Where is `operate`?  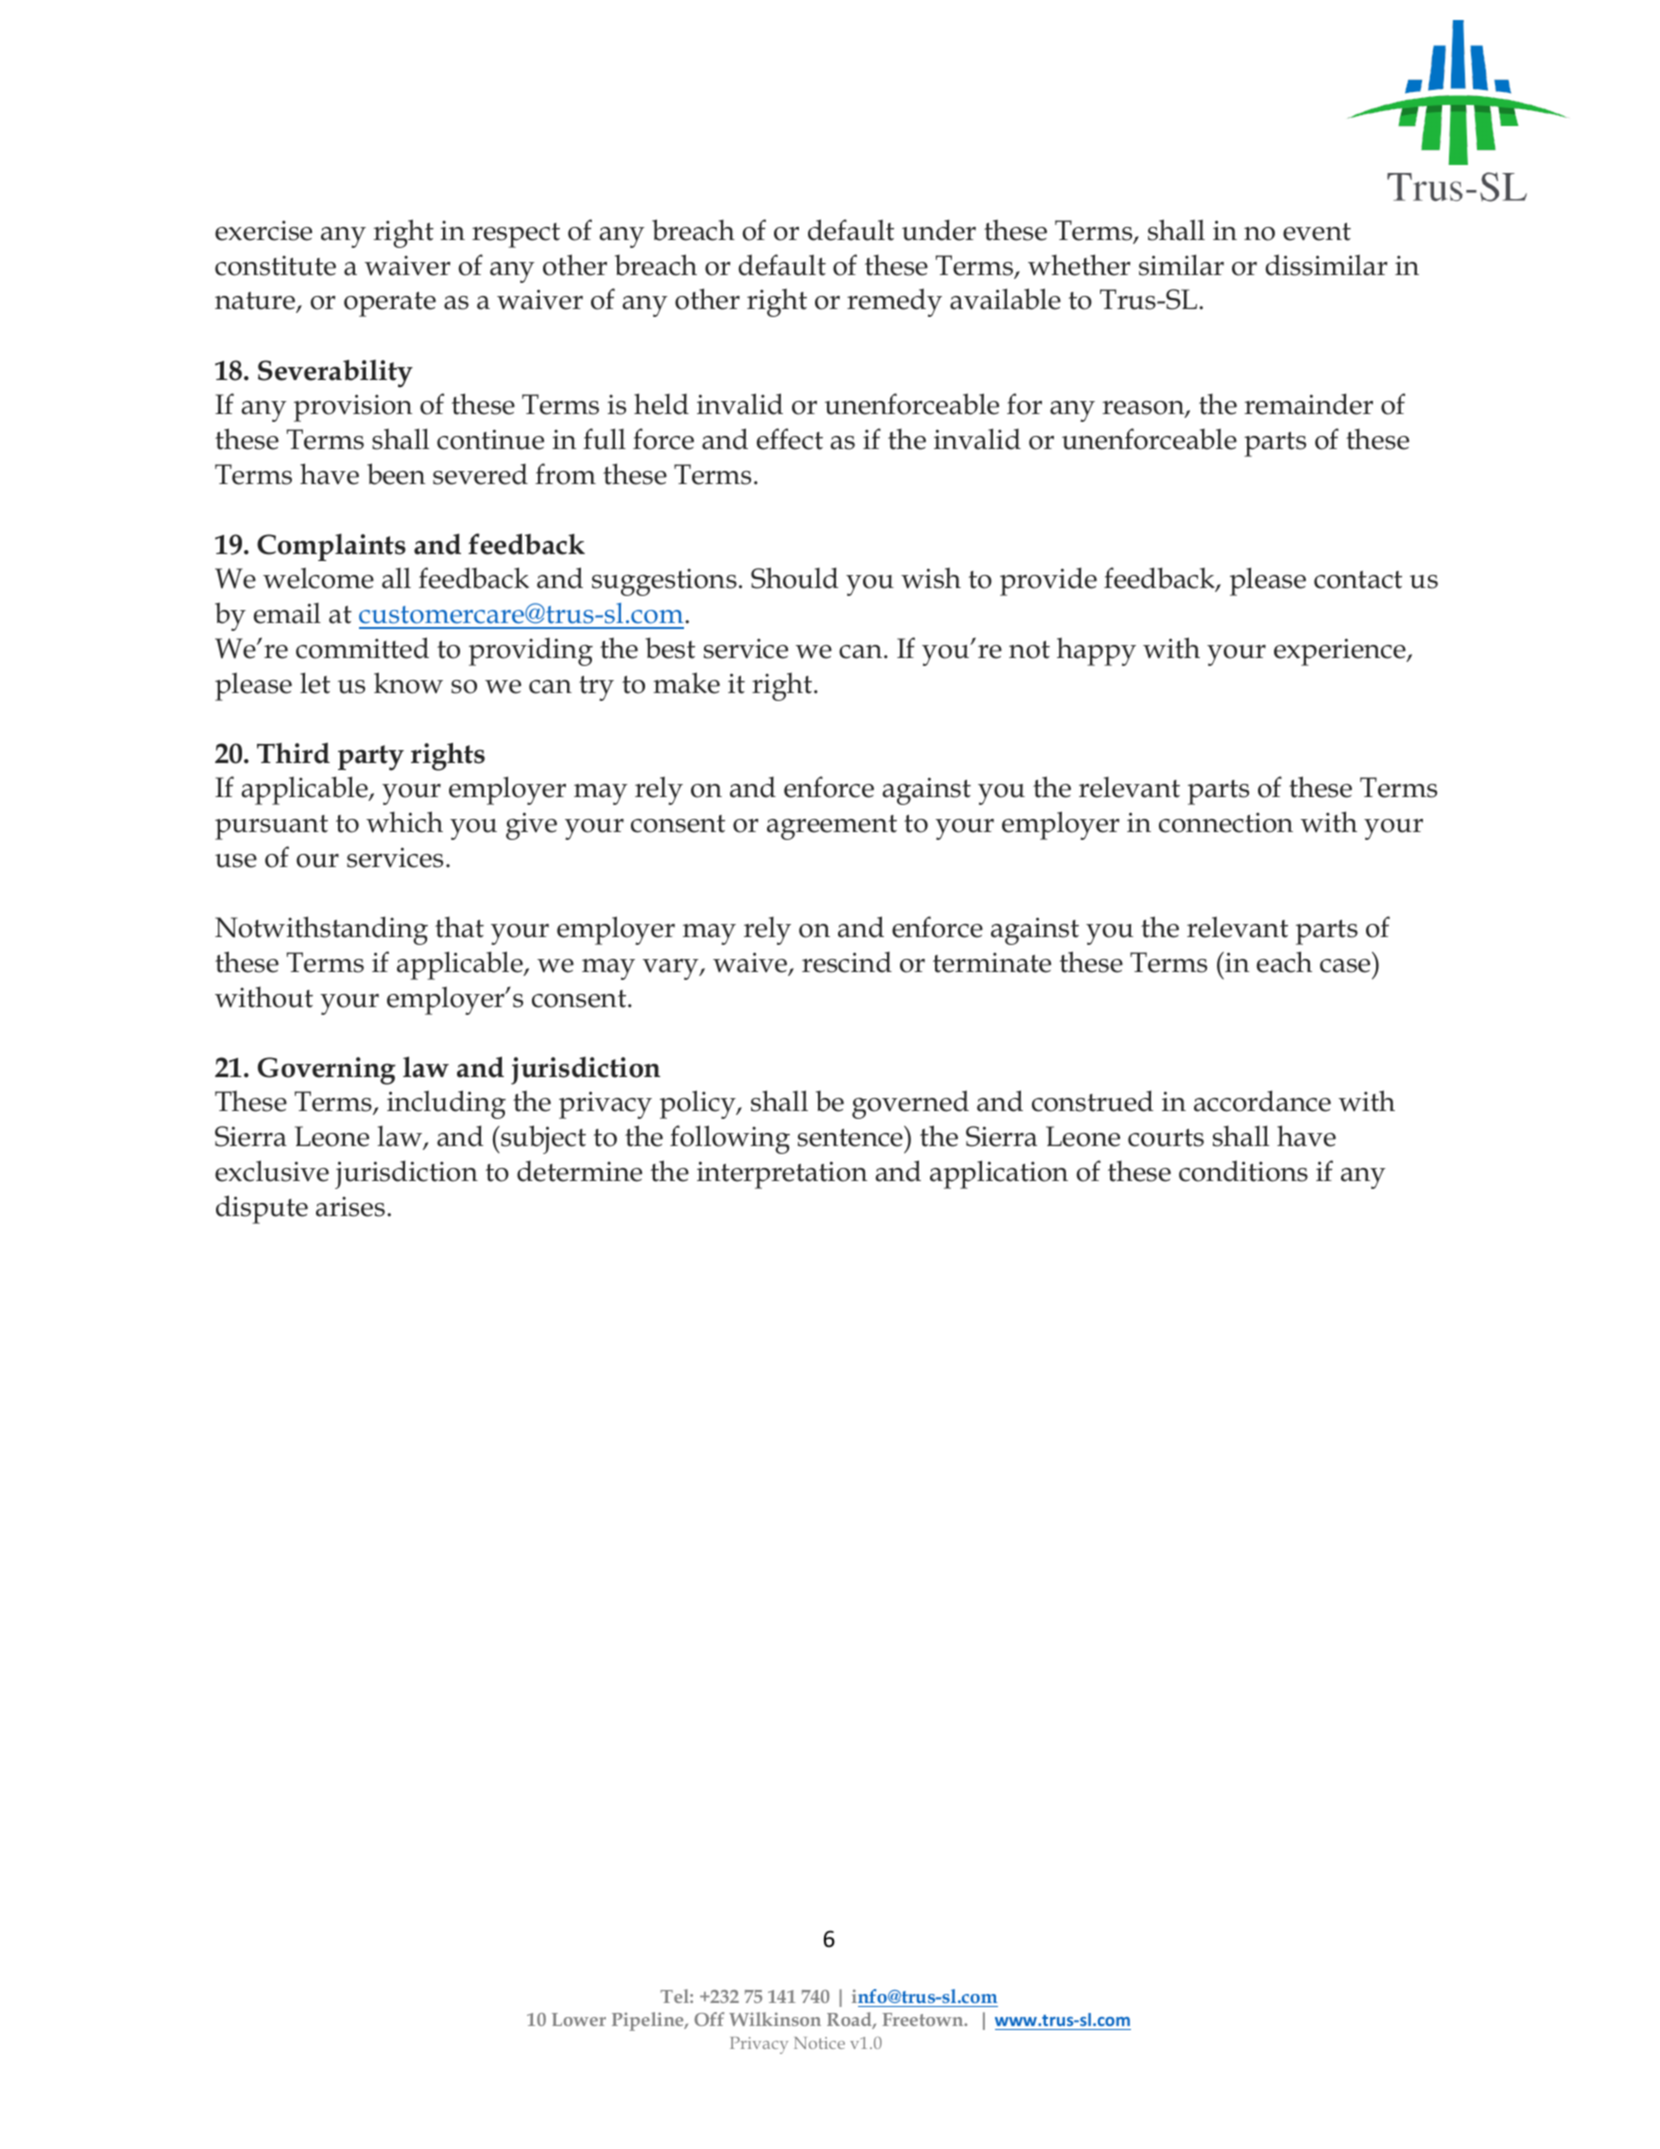
operate is located at coordinates (390, 304).
